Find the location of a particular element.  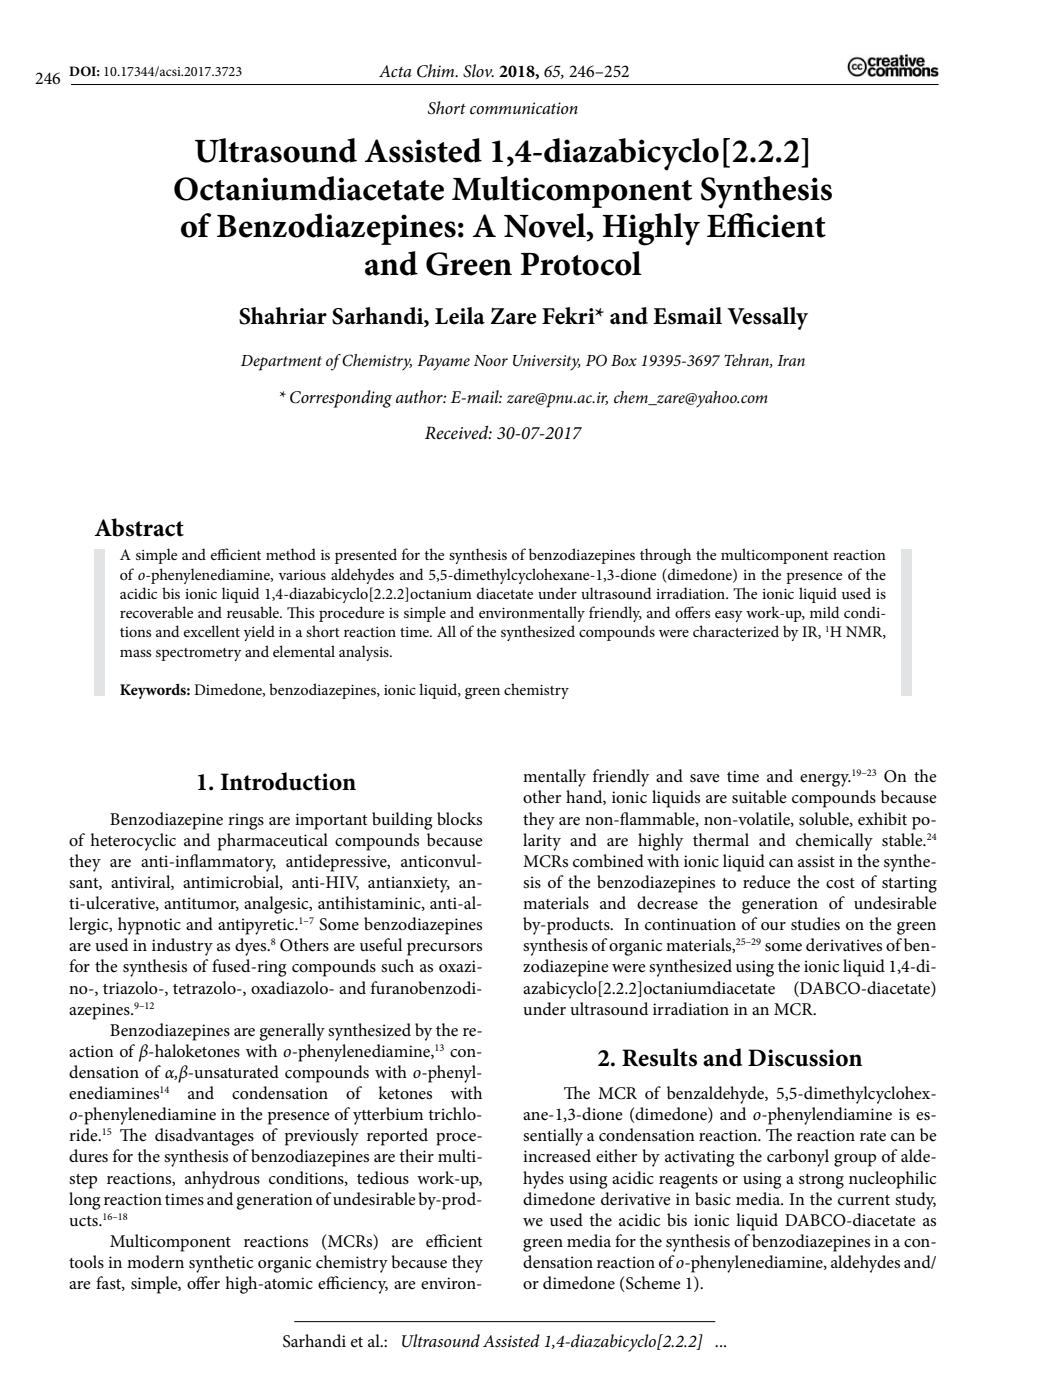

increased is located at coordinates (557, 1156).
